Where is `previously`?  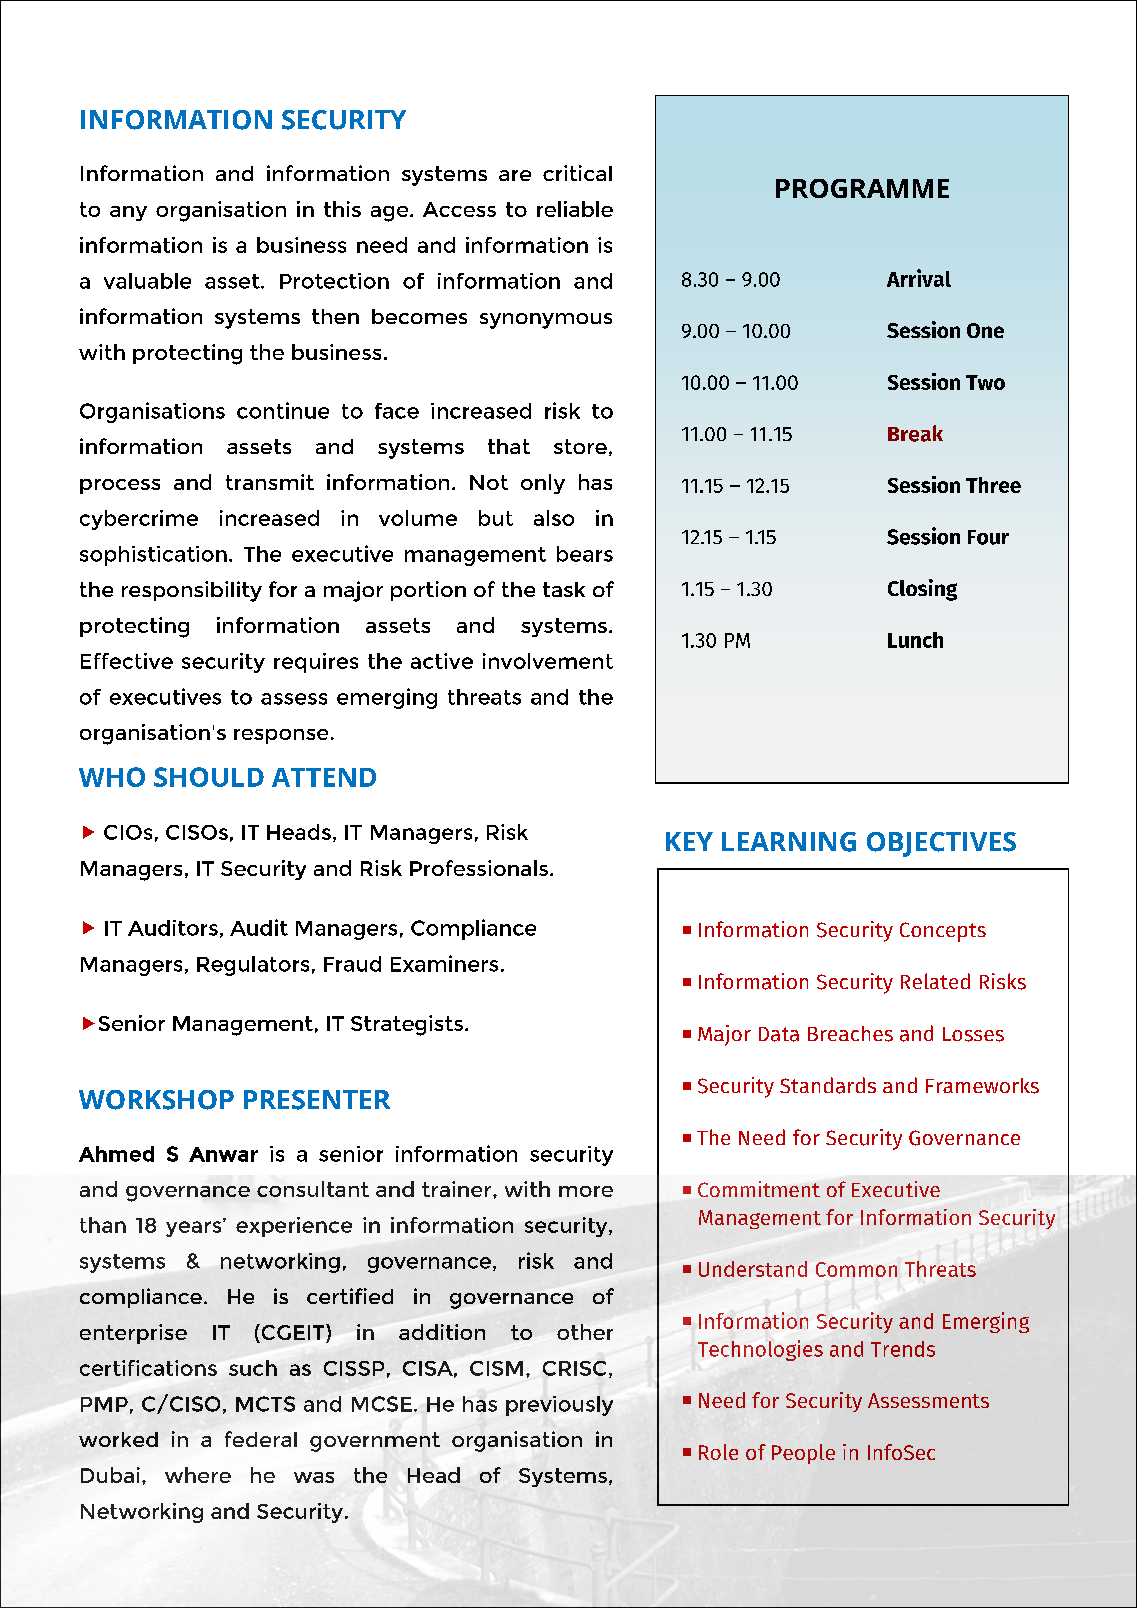 previously is located at coordinates (559, 1406).
